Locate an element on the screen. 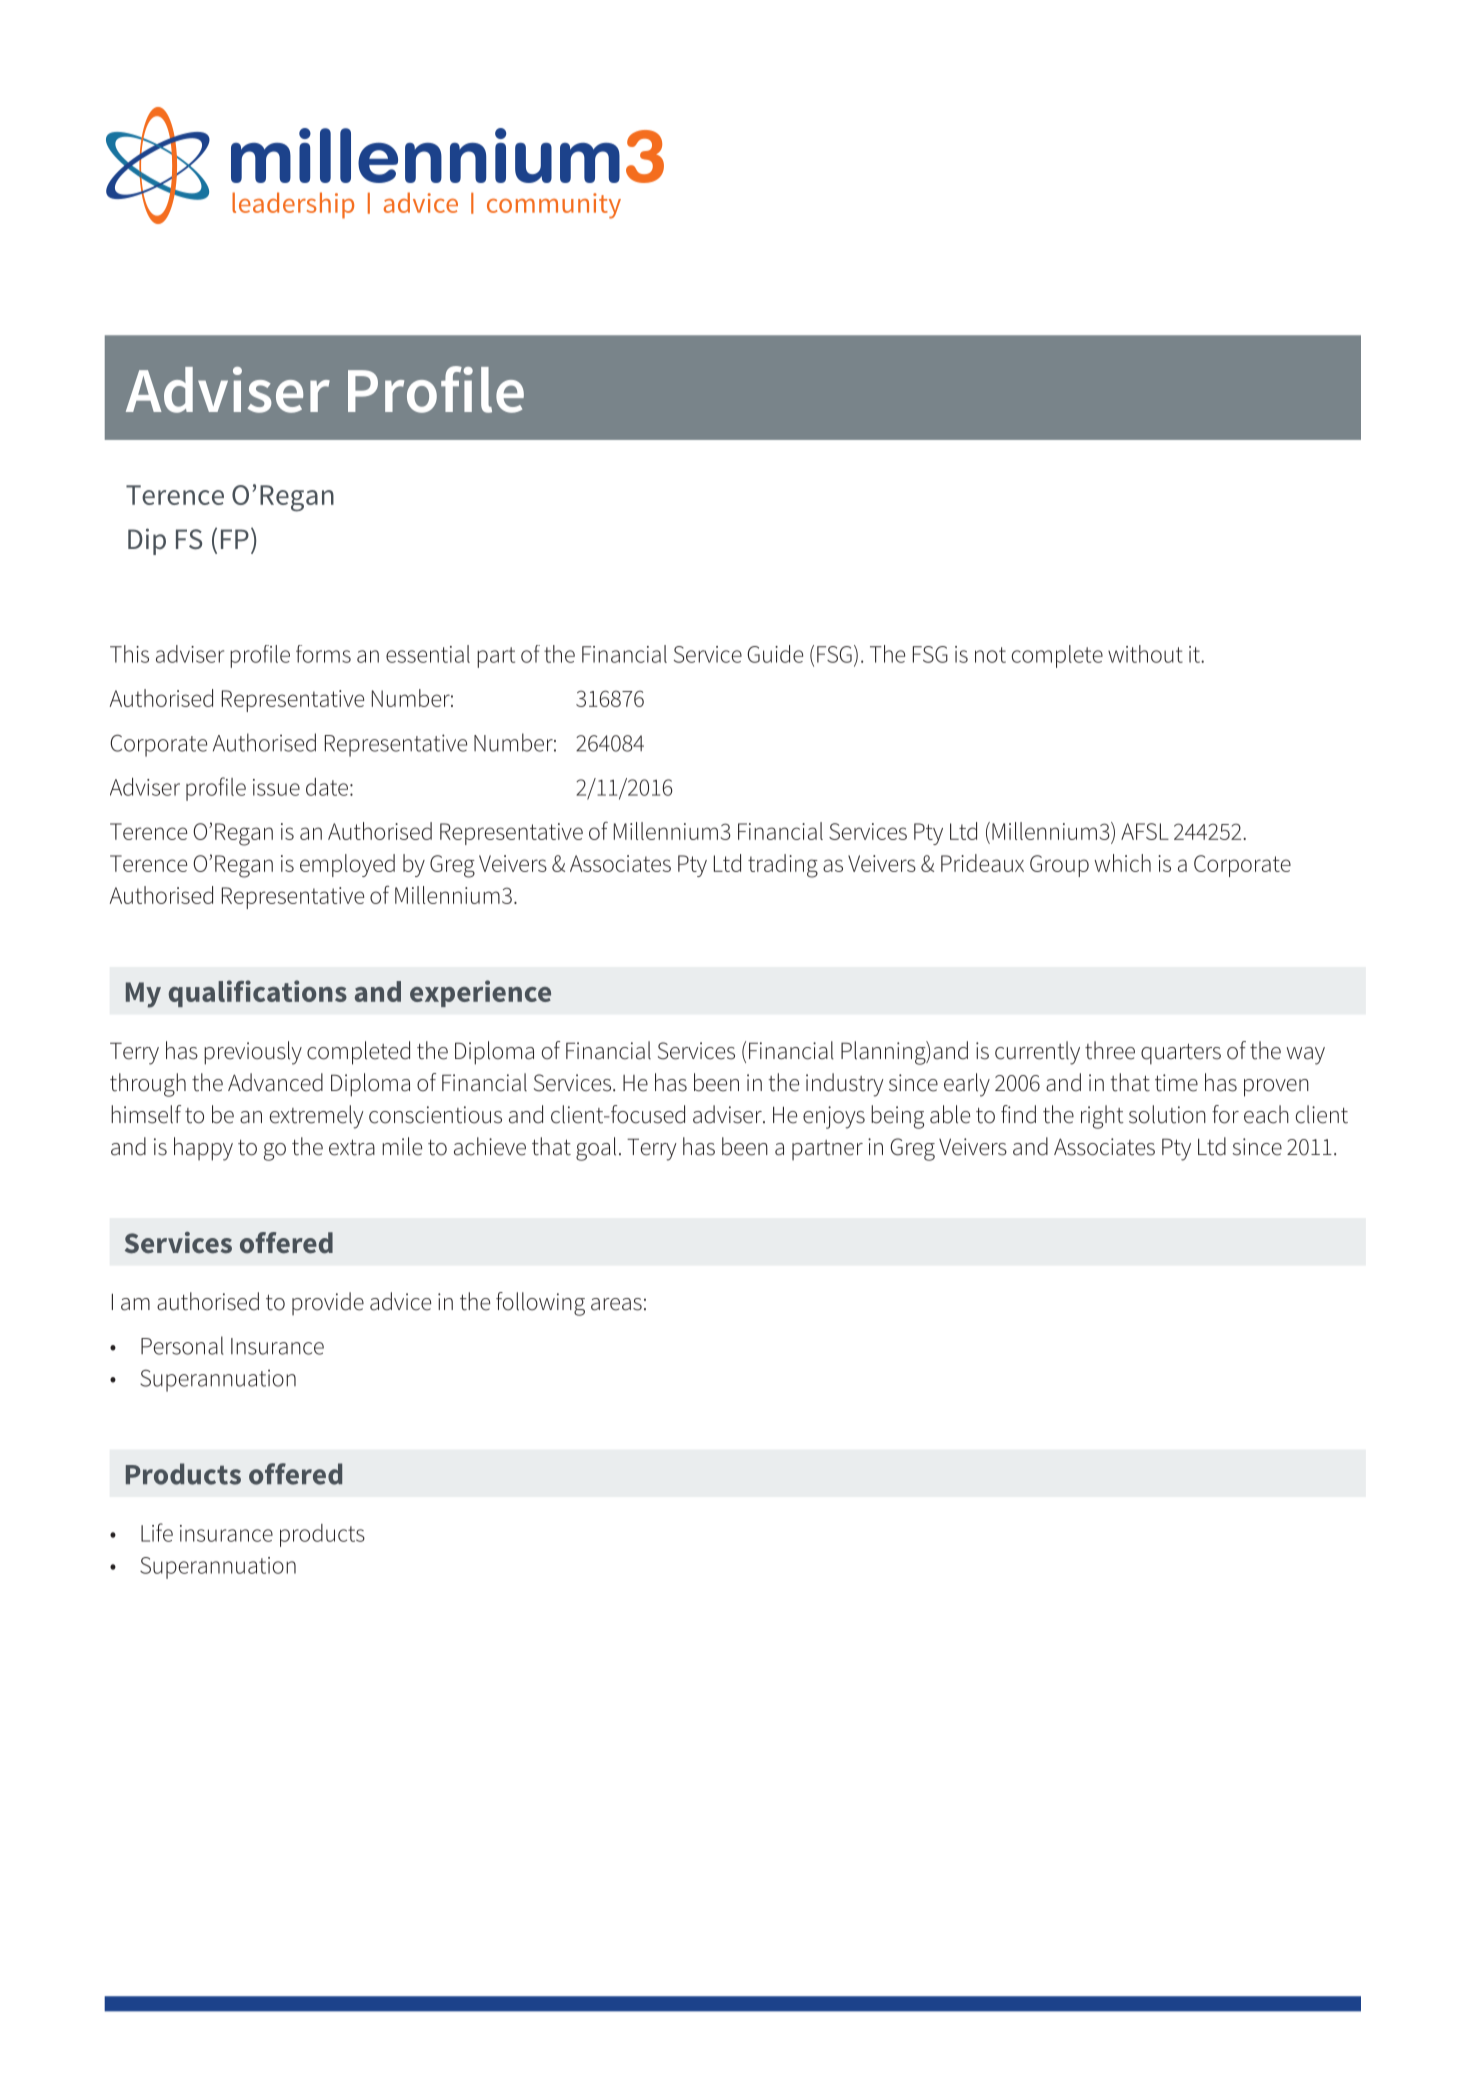 The image size is (1465, 2073). which is located at coordinates (1122, 863).
